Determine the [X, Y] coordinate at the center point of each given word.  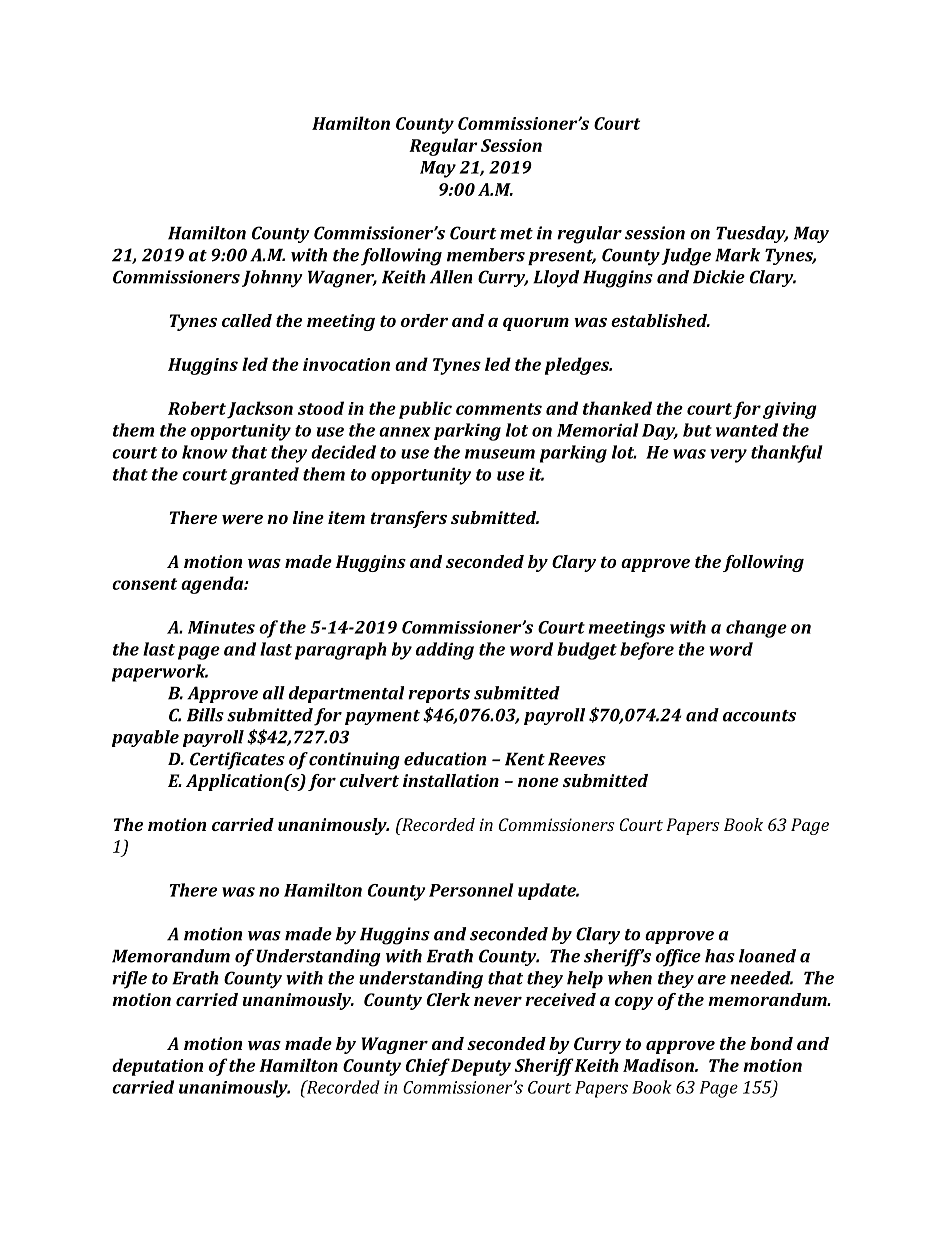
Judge [686, 257]
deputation [157, 1067]
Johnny [272, 278]
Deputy [481, 1067]
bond [771, 1043]
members [486, 255]
